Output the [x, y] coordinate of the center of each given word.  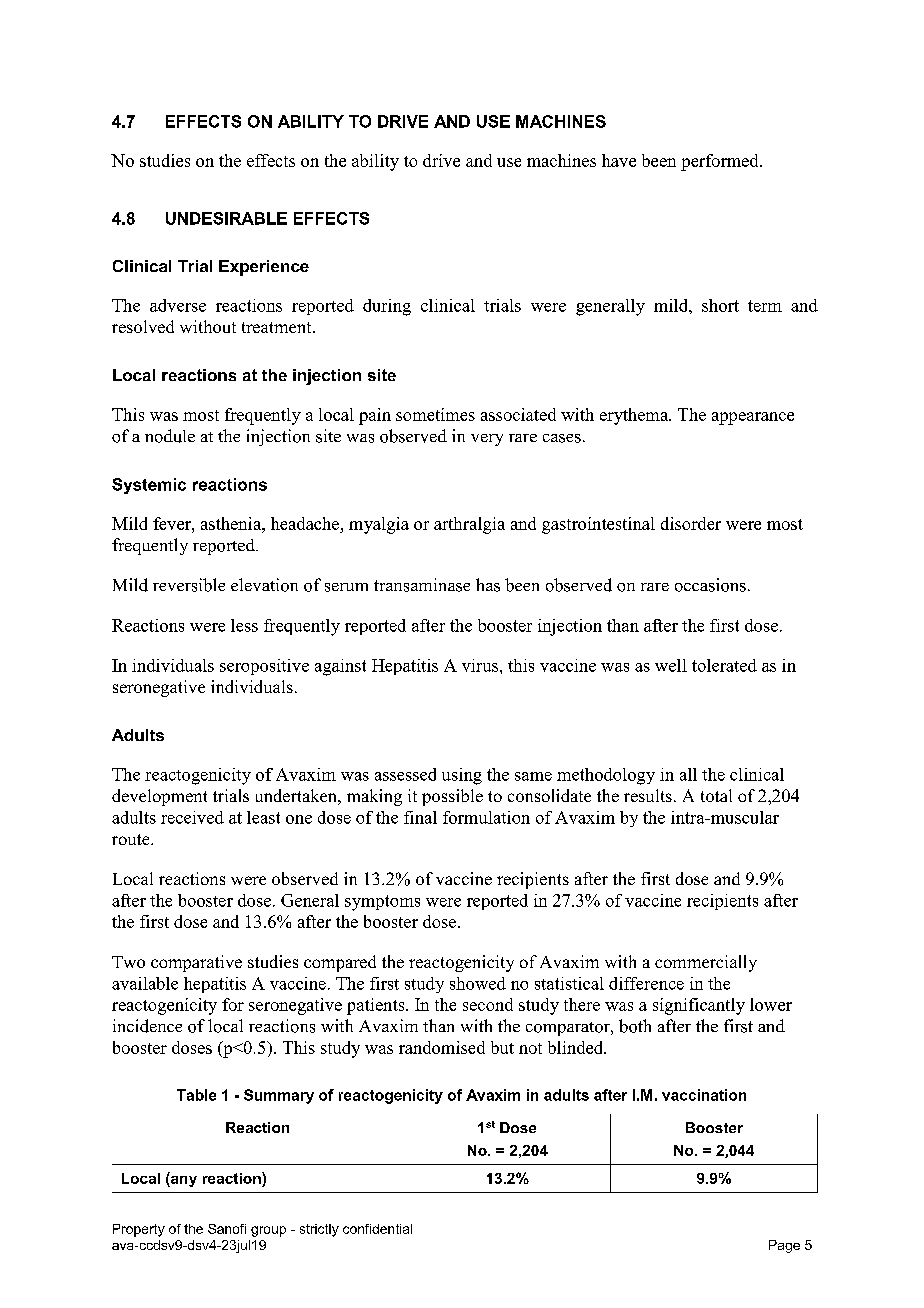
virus [481, 665]
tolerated [724, 665]
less [244, 625]
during [387, 307]
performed [721, 162]
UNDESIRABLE [226, 218]
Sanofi [227, 1229]
